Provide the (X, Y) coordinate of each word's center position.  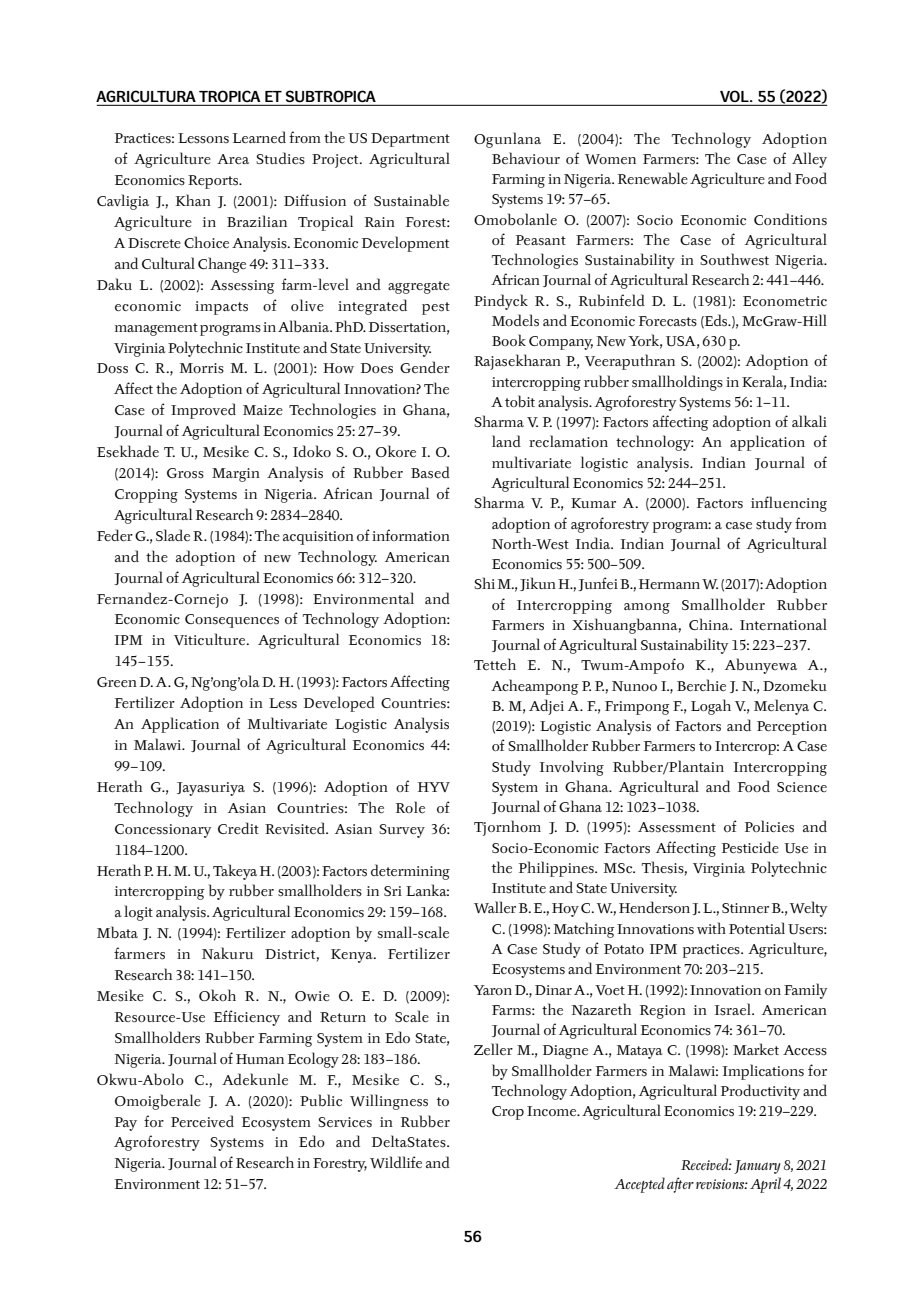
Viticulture (211, 639)
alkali (809, 421)
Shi (484, 583)
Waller (495, 907)
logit (138, 913)
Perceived (202, 1121)
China (710, 624)
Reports (214, 182)
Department (410, 140)
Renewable (653, 178)
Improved (203, 411)
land (506, 441)
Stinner (745, 908)
